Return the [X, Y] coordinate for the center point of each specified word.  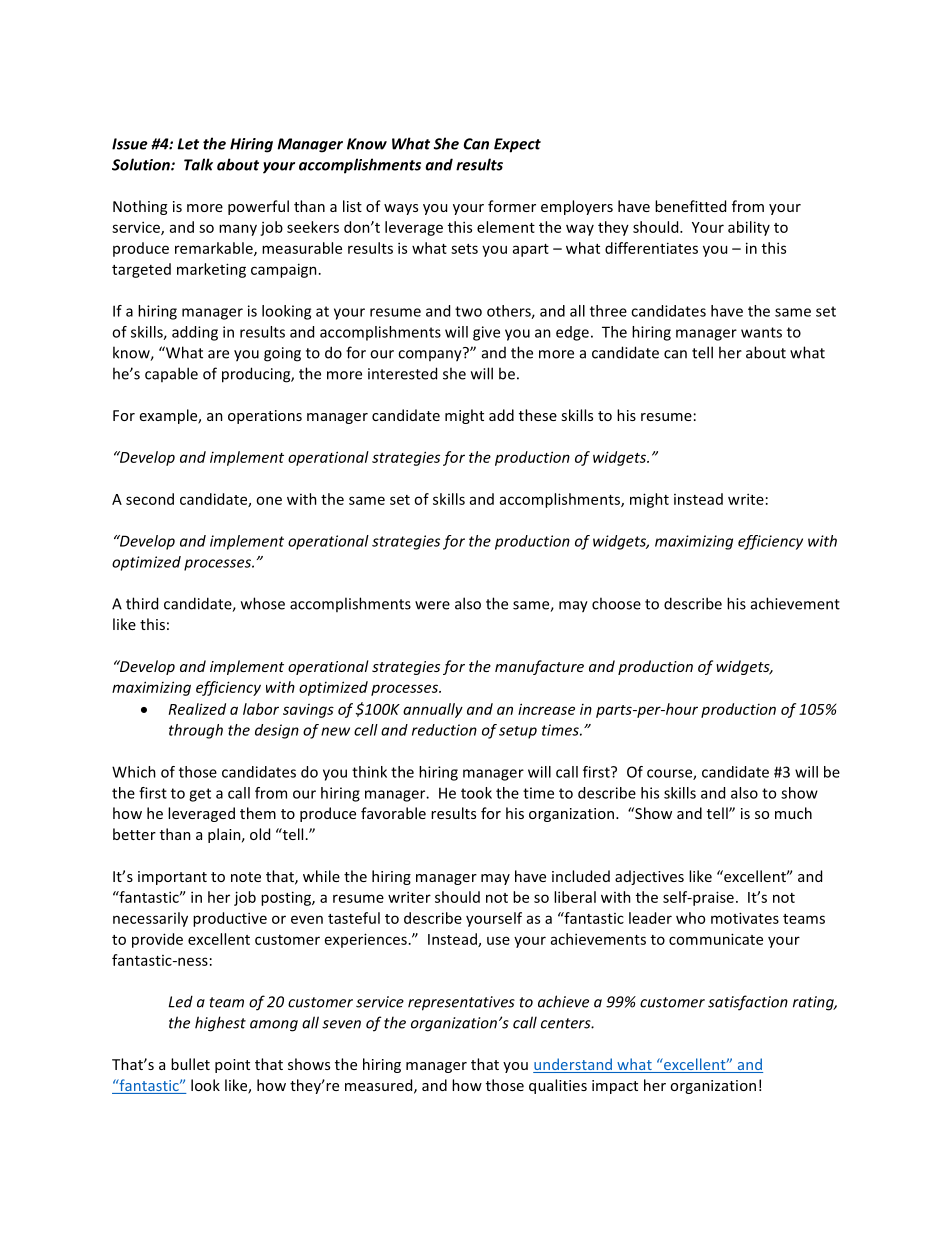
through [196, 731]
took [476, 793]
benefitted [690, 206]
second [150, 499]
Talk [198, 164]
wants [761, 332]
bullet [190, 1064]
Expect [517, 145]
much [793, 813]
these [538, 415]
